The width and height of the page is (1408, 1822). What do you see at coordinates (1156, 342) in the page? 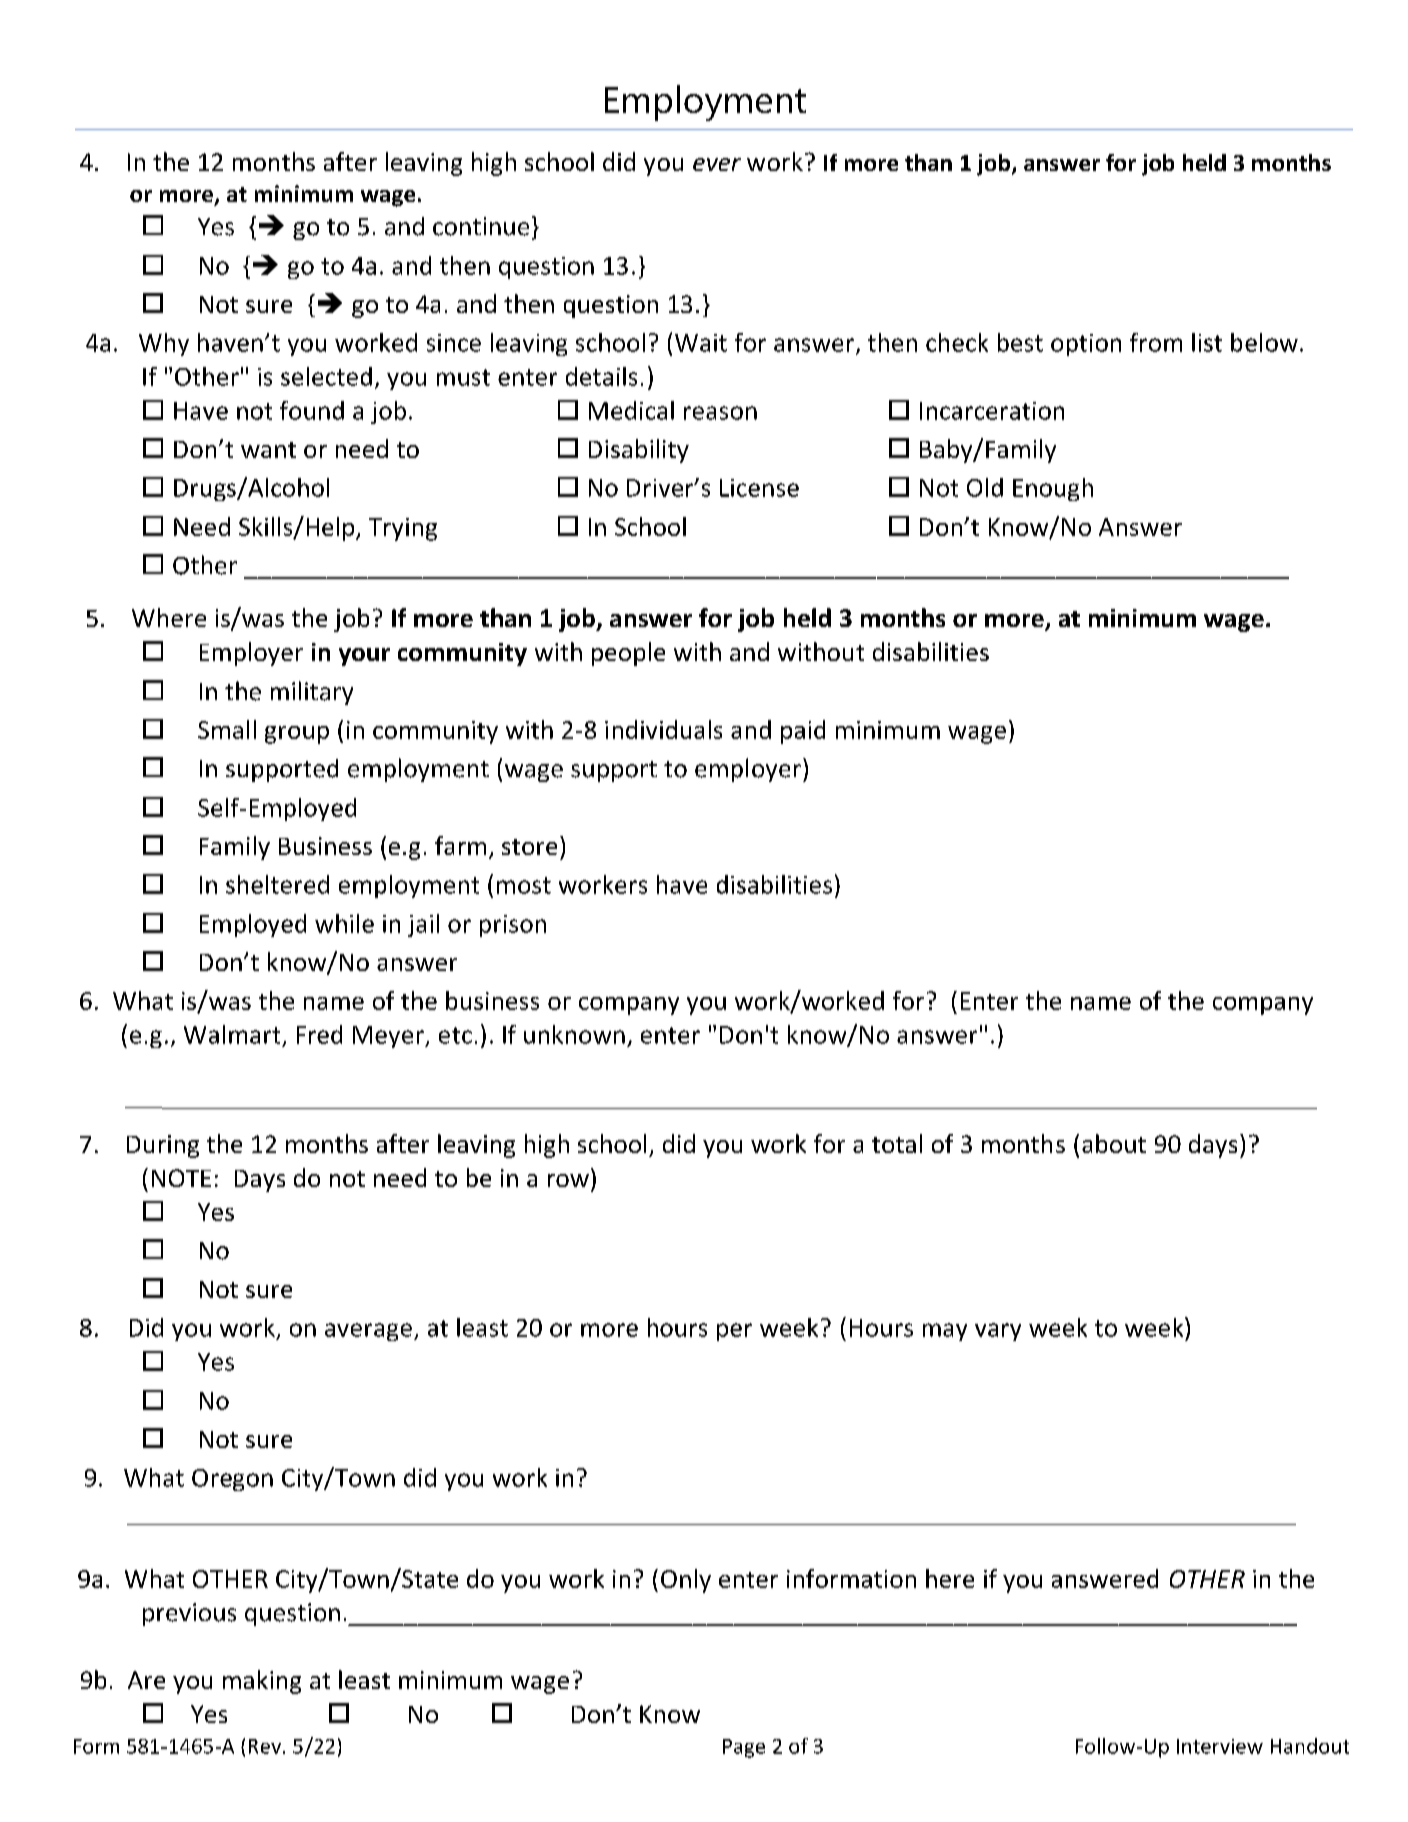
I see `from` at bounding box center [1156, 342].
